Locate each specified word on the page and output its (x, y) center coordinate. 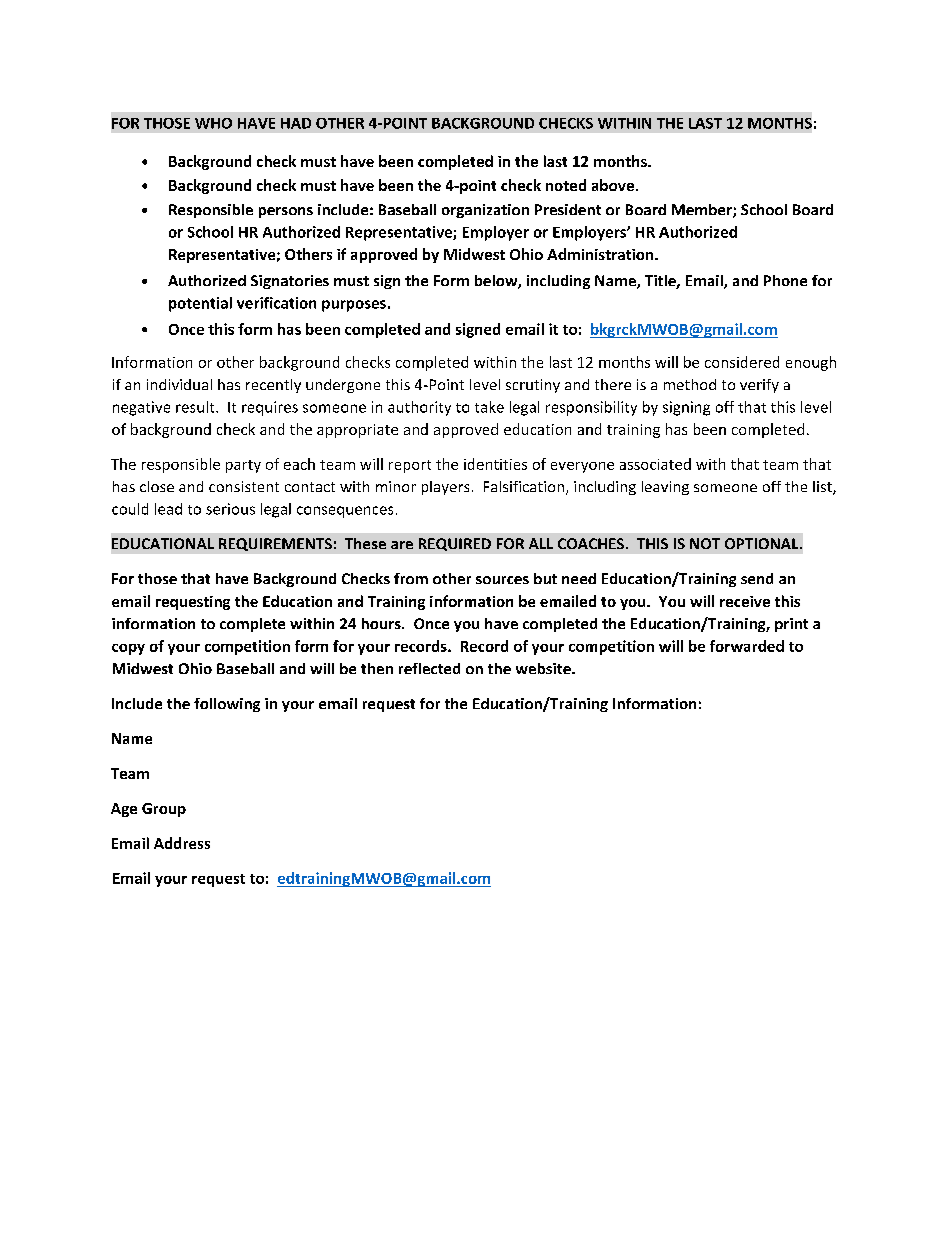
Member (703, 211)
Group (164, 810)
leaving (665, 488)
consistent (244, 486)
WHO (213, 123)
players (445, 488)
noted (566, 185)
